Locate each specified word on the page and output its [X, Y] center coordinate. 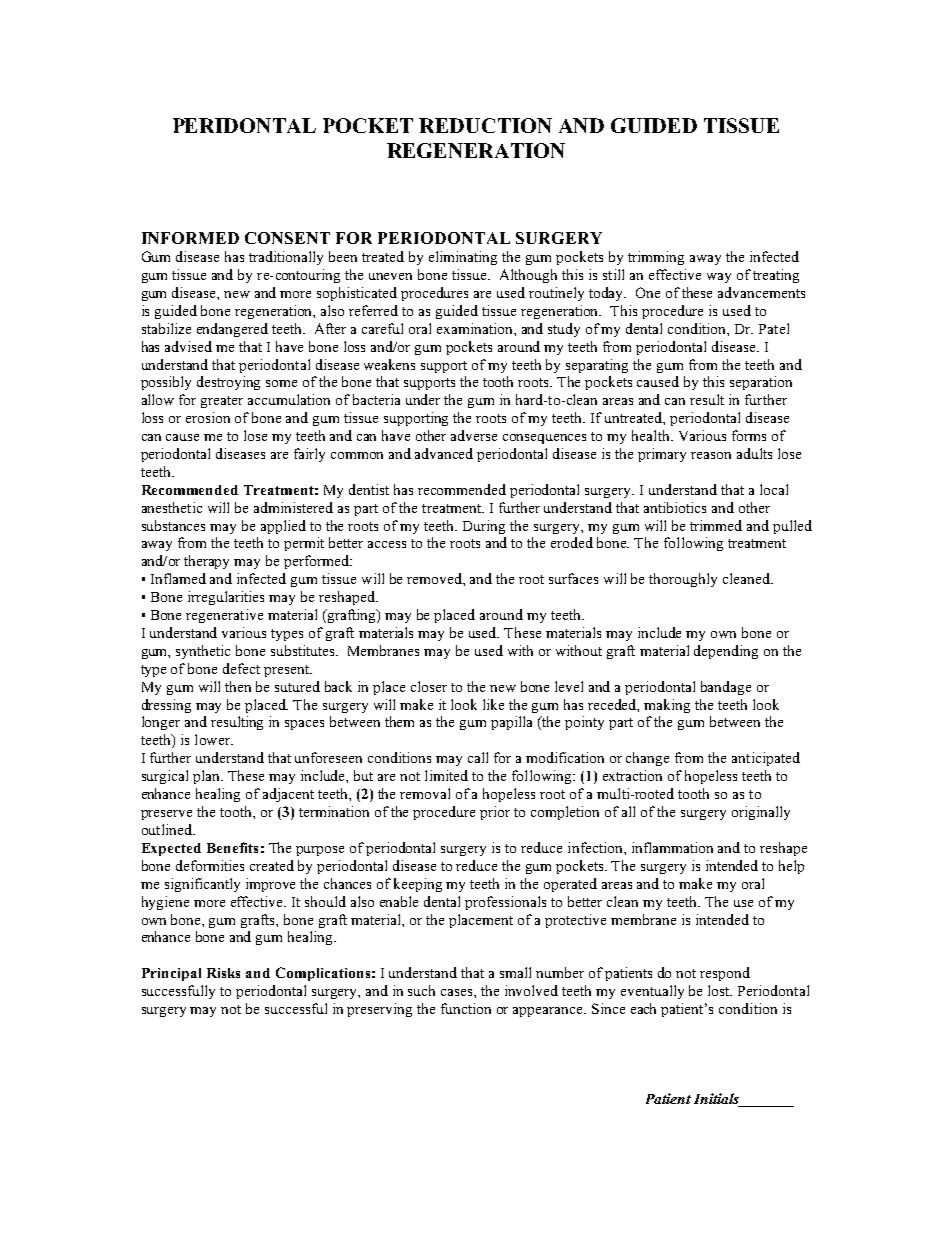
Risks [223, 973]
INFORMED [190, 238]
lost [720, 990]
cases [458, 992]
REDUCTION [485, 125]
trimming [656, 258]
